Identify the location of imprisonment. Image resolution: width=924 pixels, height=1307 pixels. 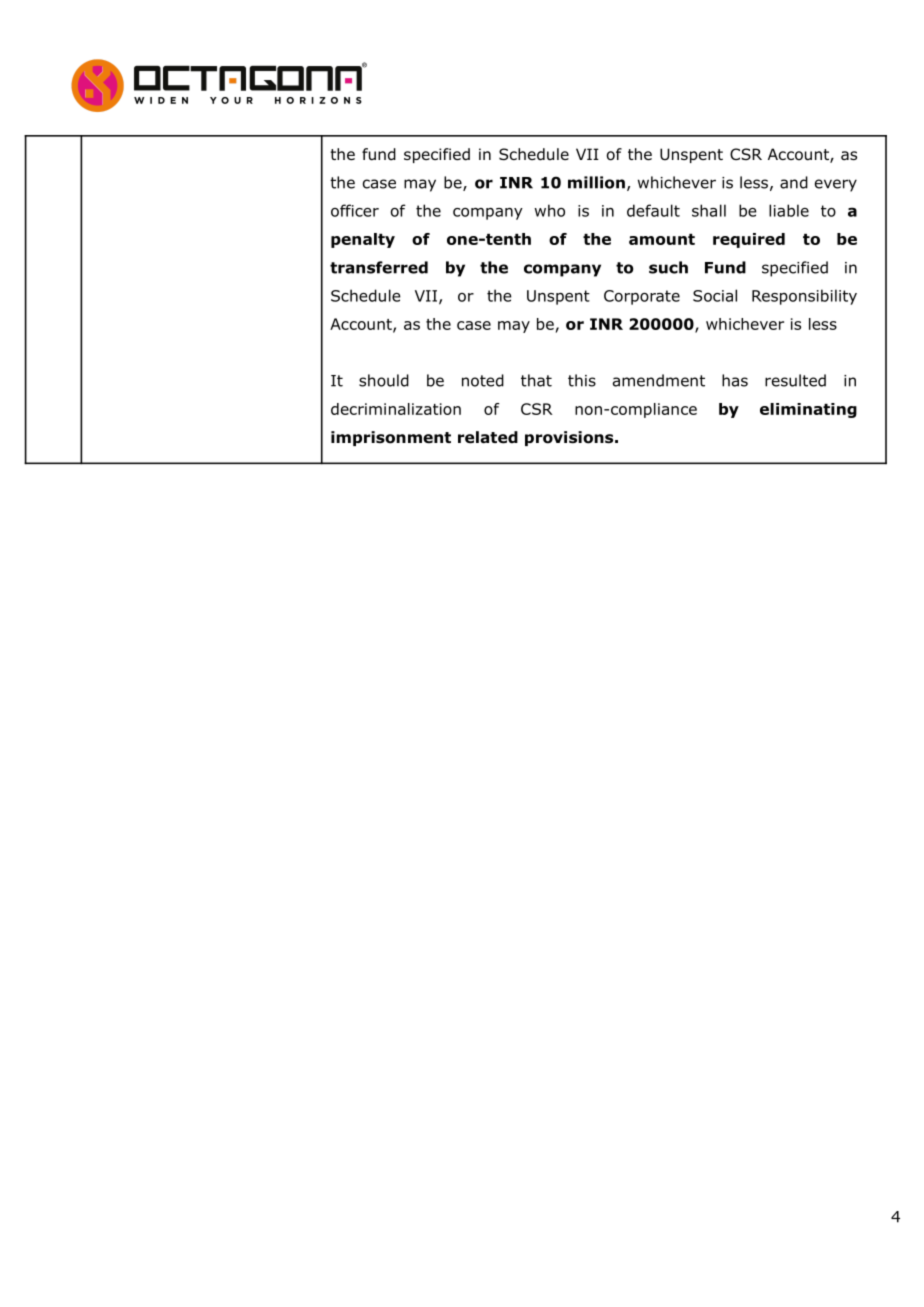
(391, 438).
